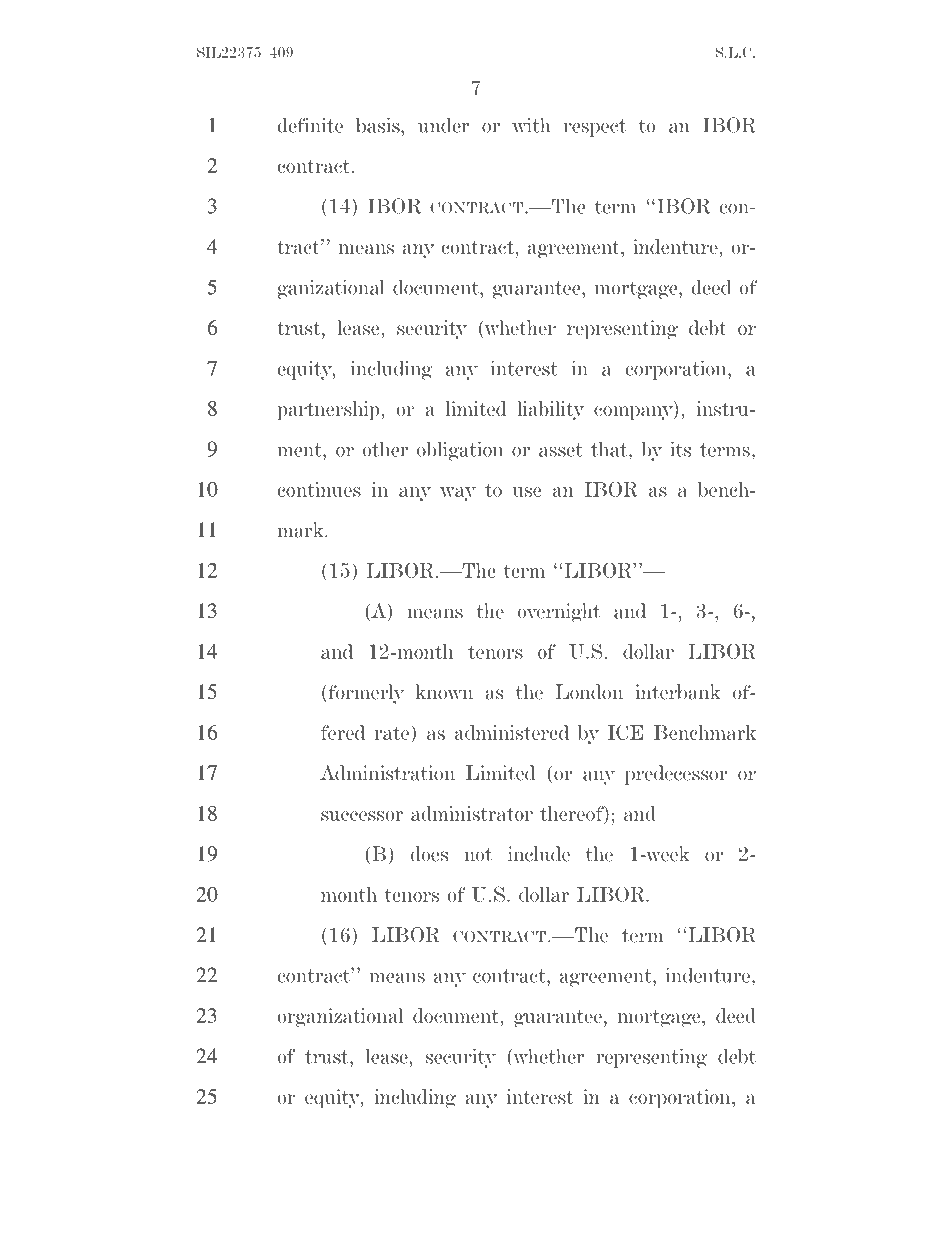 The height and width of the screenshot is (1233, 952). I want to click on basis, so click(379, 125).
